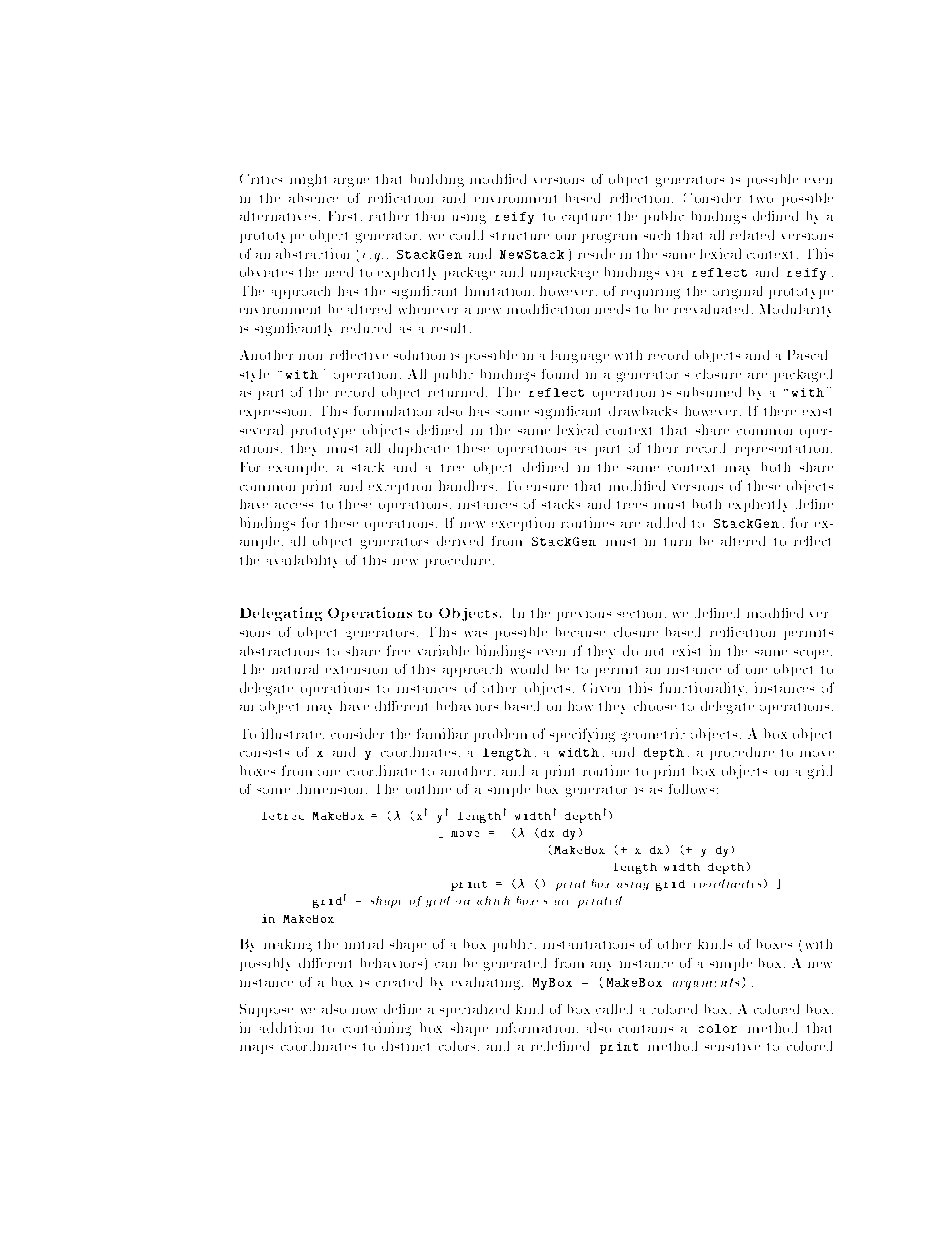 The height and width of the document is (1233, 952). Describe the element at coordinates (535, 1027) in the document. I see `information` at that location.
